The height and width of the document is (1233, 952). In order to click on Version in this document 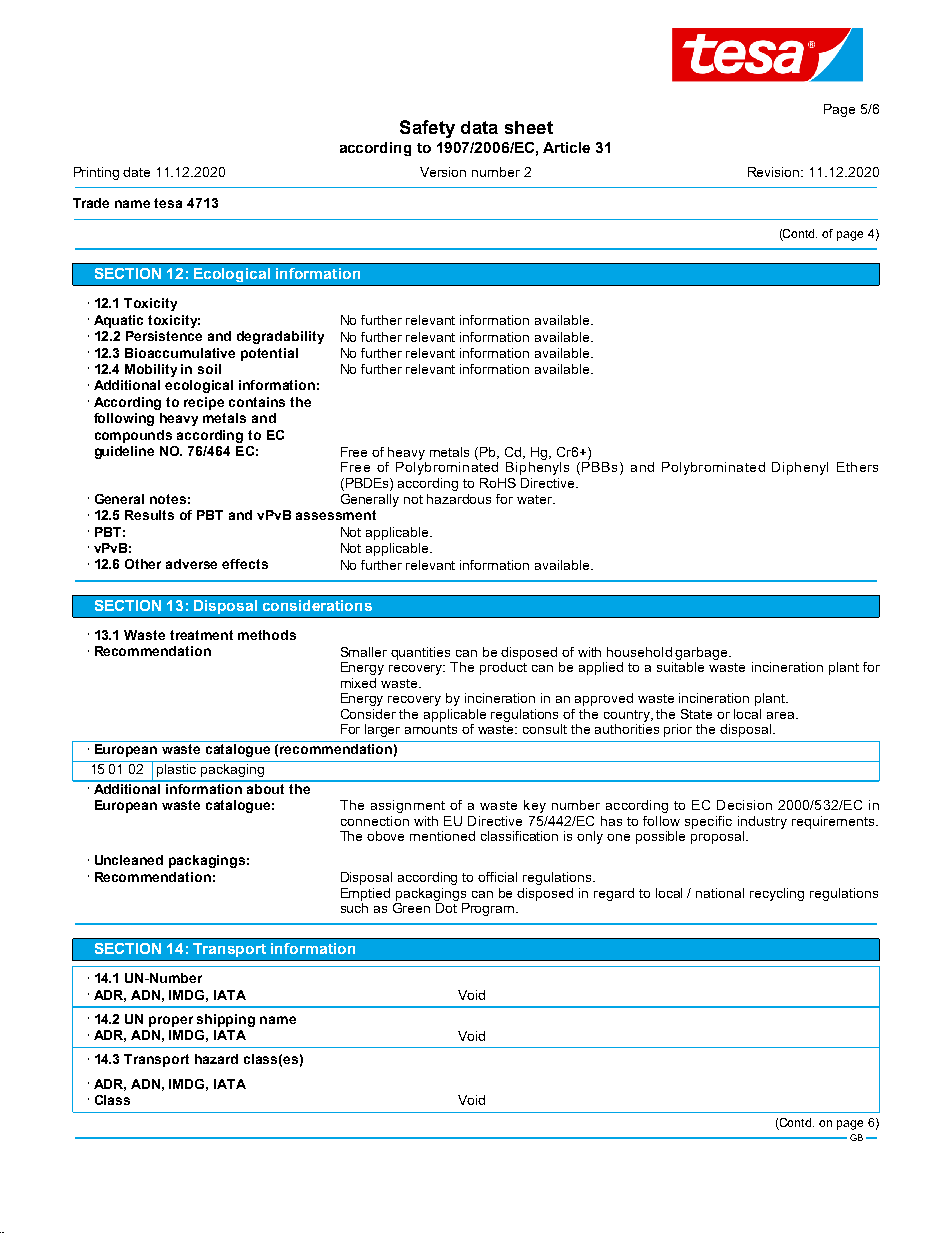, I will do `click(443, 172)`.
